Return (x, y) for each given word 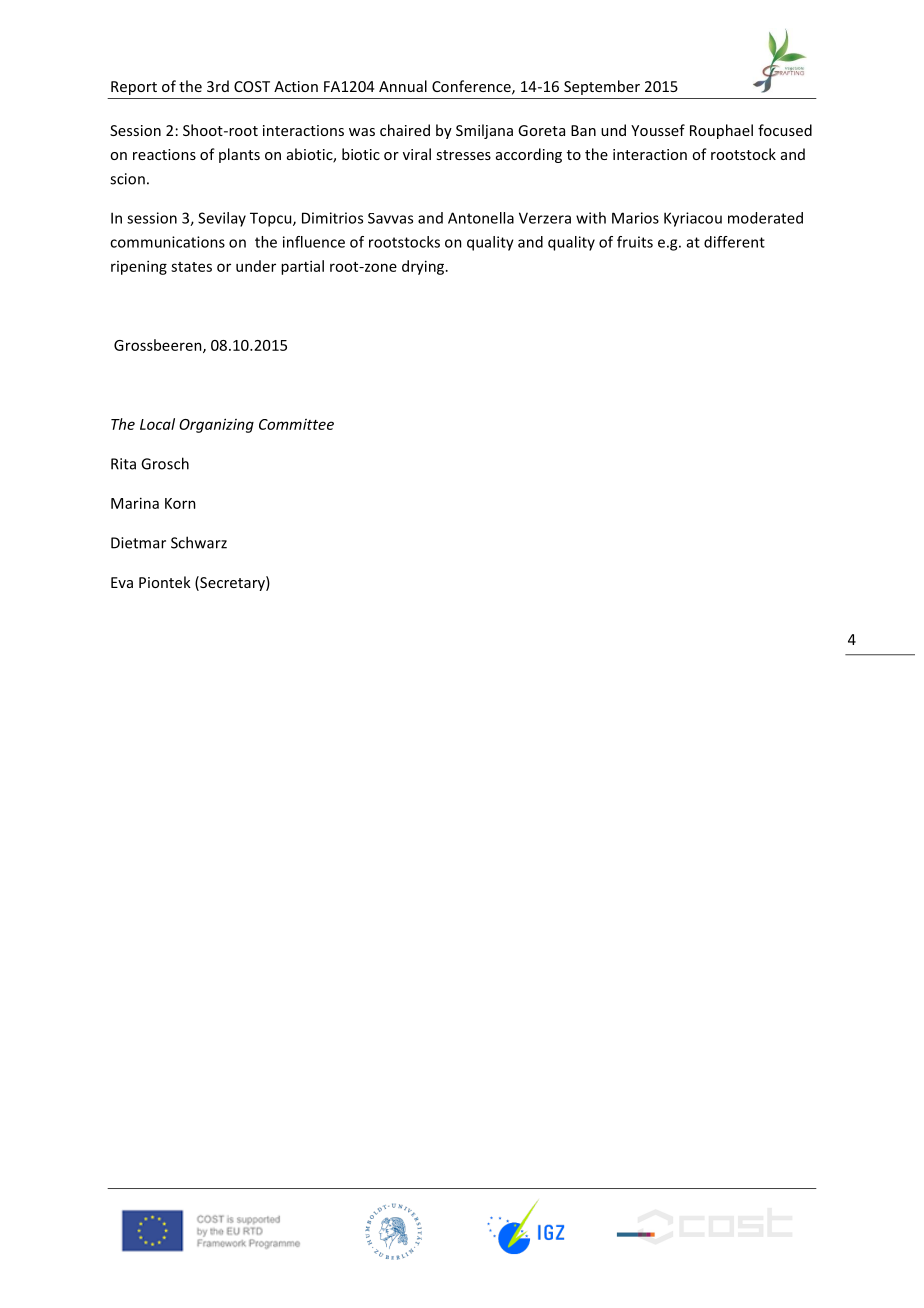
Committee (296, 424)
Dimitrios (332, 218)
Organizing (216, 425)
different (734, 242)
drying (424, 267)
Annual (403, 86)
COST (252, 86)
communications (167, 242)
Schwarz (199, 542)
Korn (180, 503)
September (602, 87)
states (191, 267)
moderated (765, 218)
